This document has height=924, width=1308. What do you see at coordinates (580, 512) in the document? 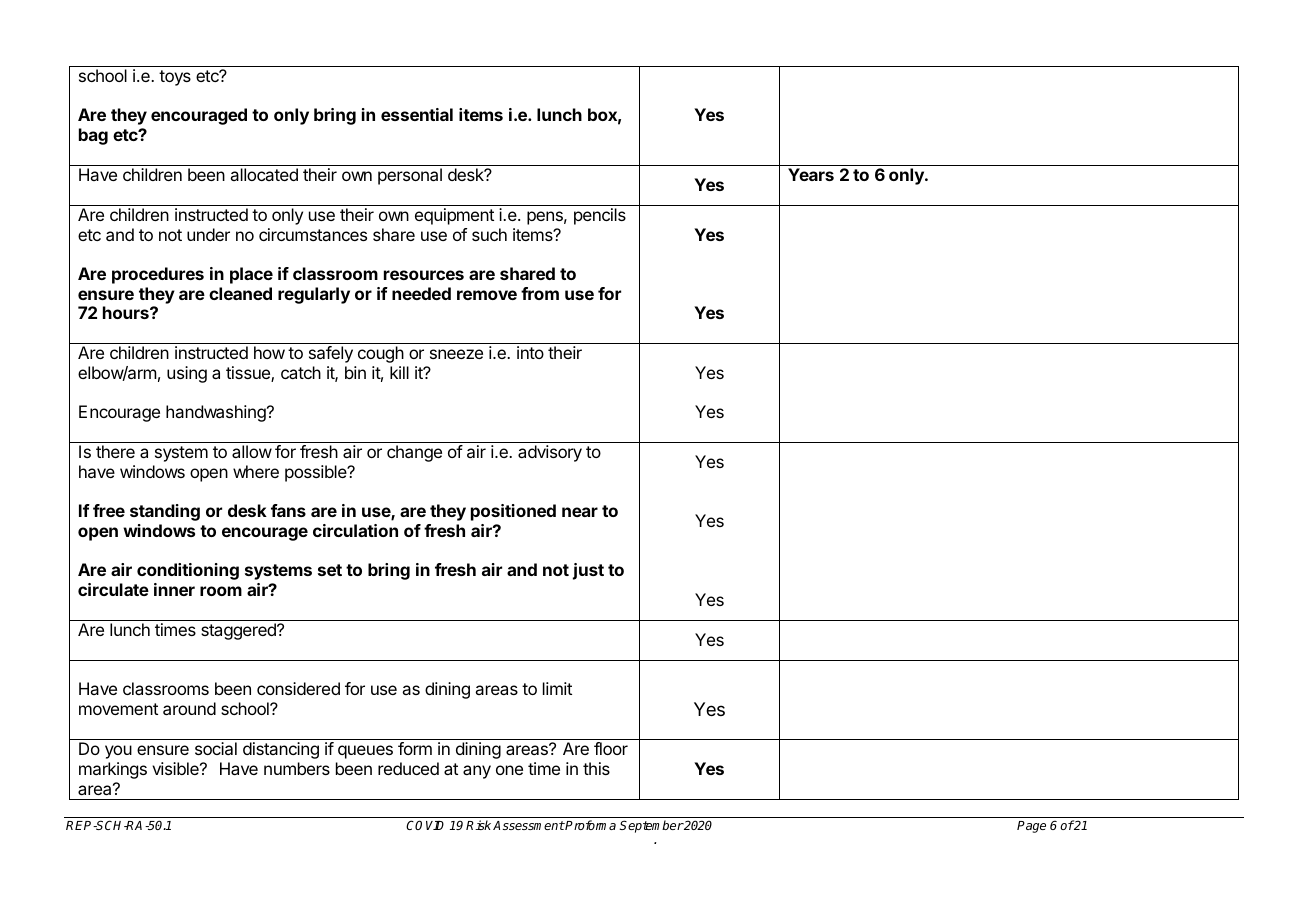
I see `near` at bounding box center [580, 512].
